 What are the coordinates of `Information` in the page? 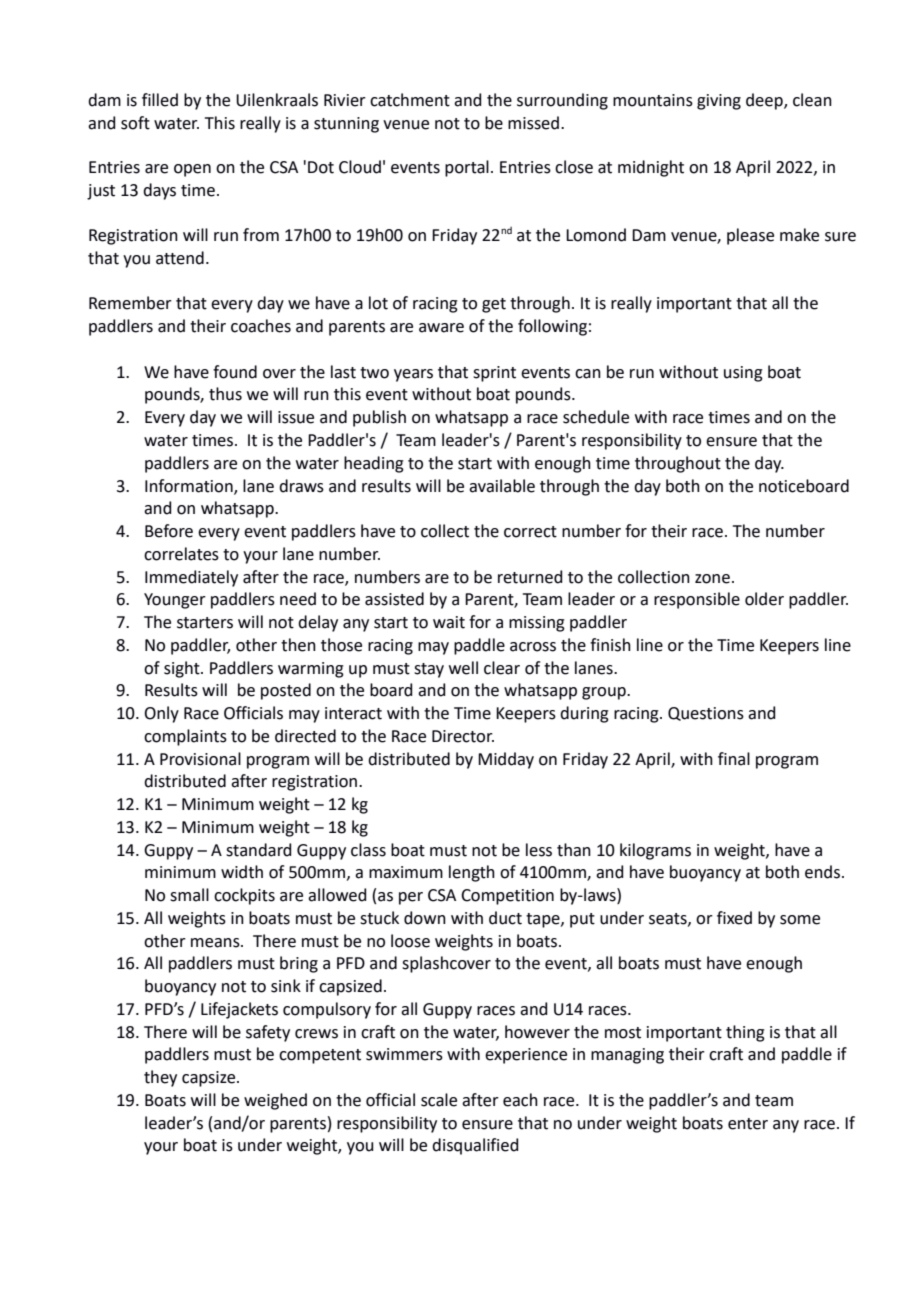 It's located at (190, 486).
